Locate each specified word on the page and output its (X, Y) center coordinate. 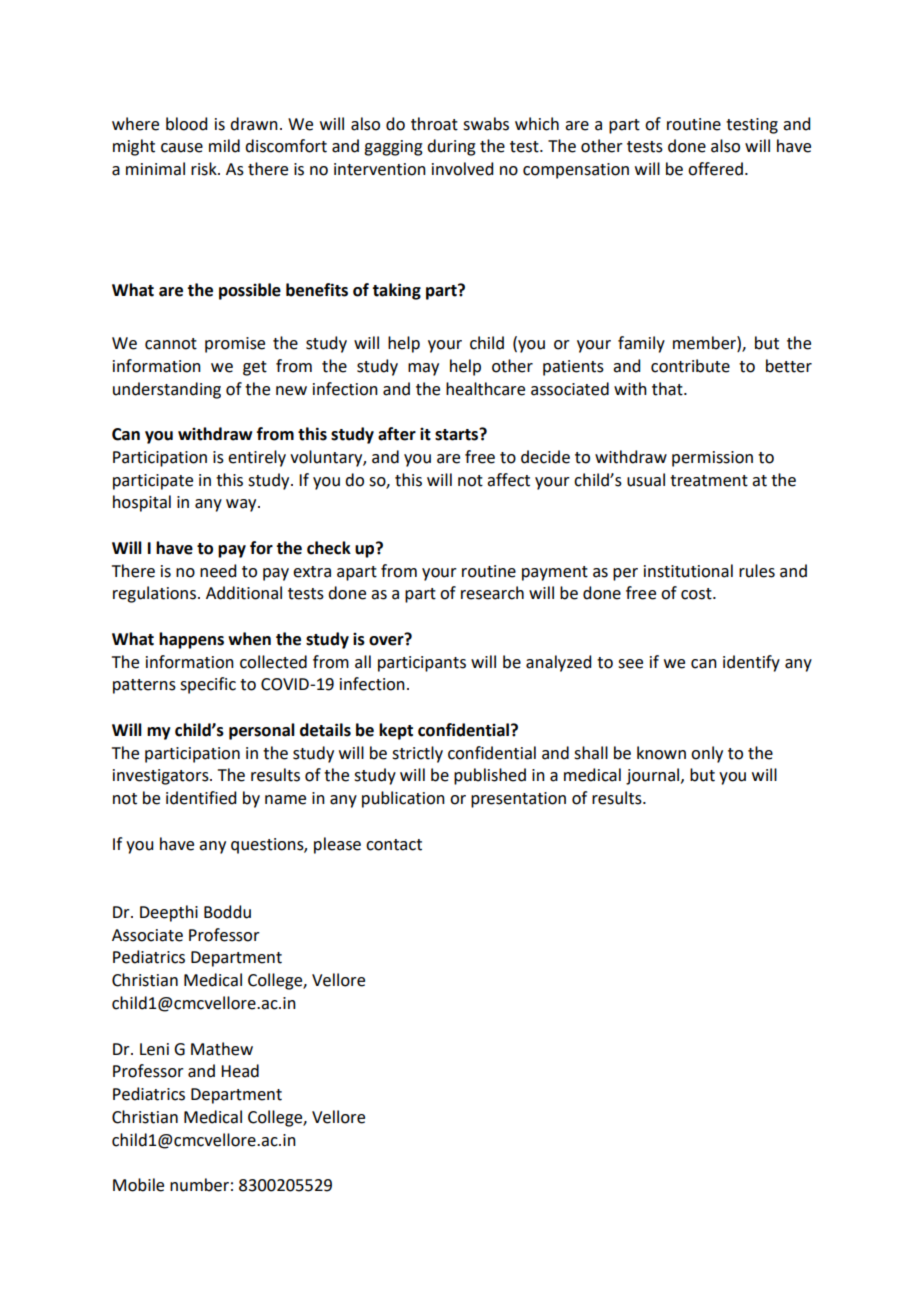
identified (201, 798)
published (490, 776)
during (451, 147)
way (242, 505)
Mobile (138, 1185)
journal (654, 776)
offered (715, 169)
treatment (709, 481)
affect (508, 480)
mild (224, 146)
